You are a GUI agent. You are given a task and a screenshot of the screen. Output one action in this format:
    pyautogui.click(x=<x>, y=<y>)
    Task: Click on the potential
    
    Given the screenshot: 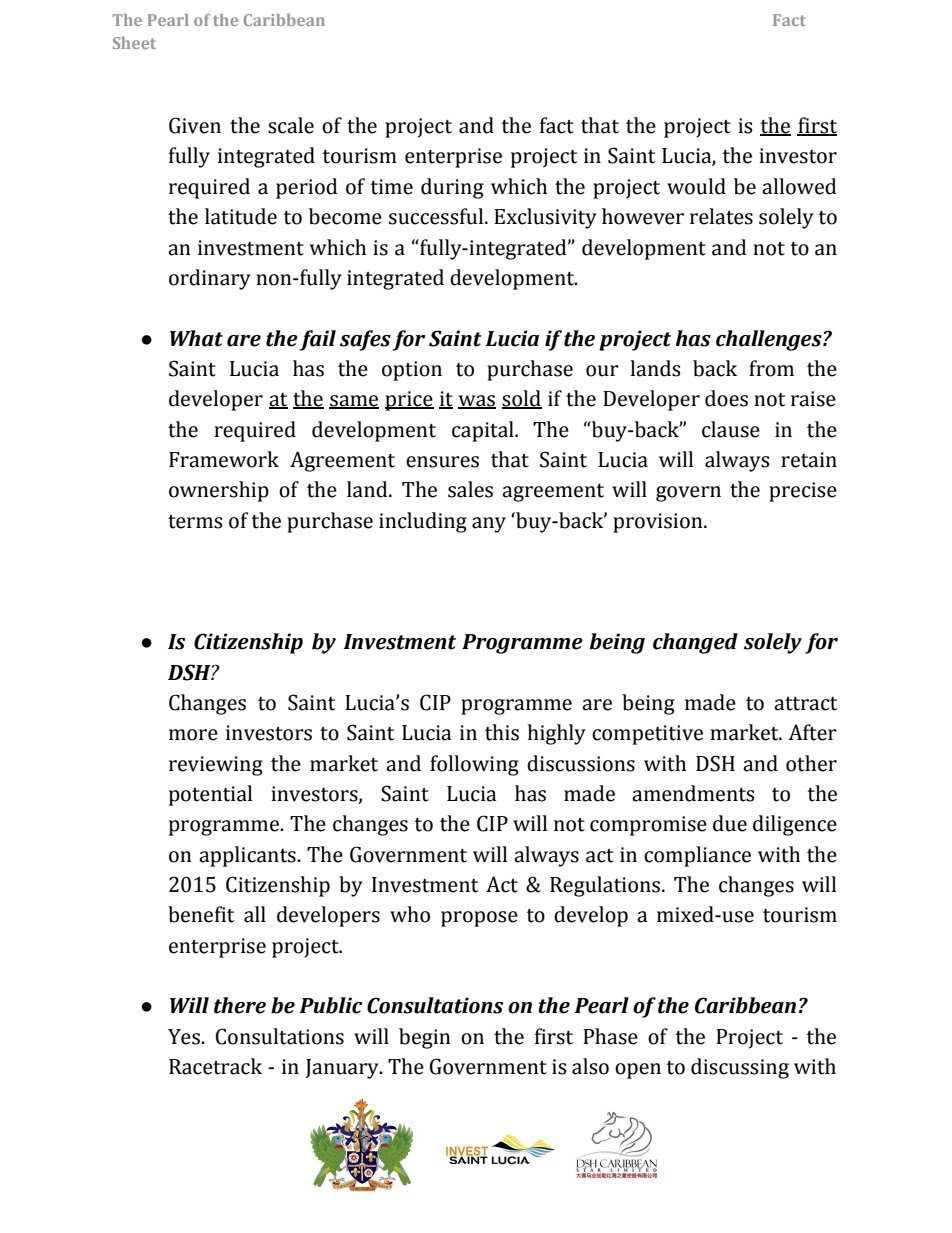 What is the action you would take?
    pyautogui.click(x=210, y=795)
